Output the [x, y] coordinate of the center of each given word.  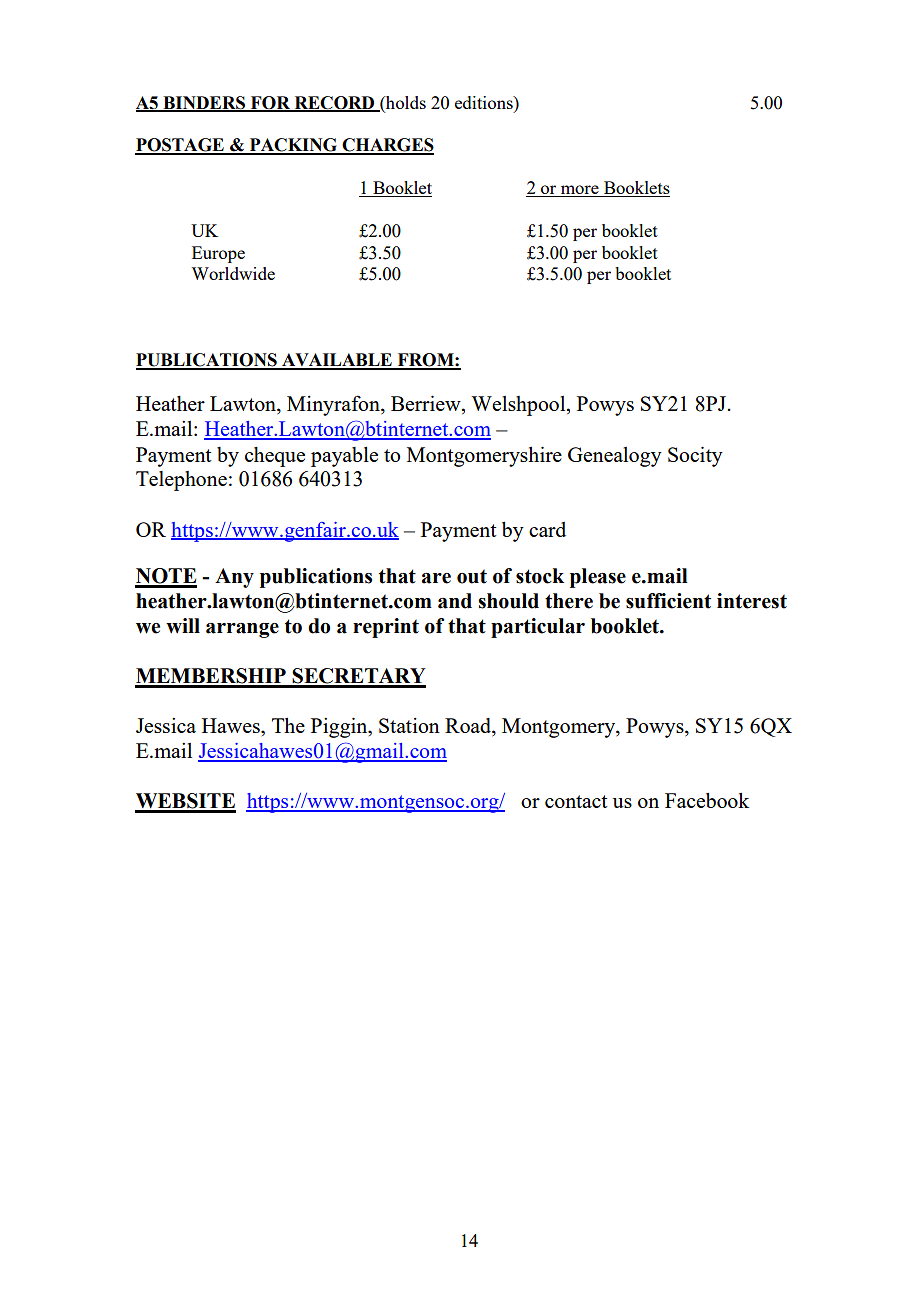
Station [409, 725]
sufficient [668, 601]
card [547, 529]
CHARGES [387, 146]
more [580, 191]
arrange [242, 630]
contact [576, 801]
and [455, 601]
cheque [275, 457]
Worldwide [233, 273]
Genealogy [615, 457]
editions [485, 102]
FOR [270, 103]
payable [344, 457]
